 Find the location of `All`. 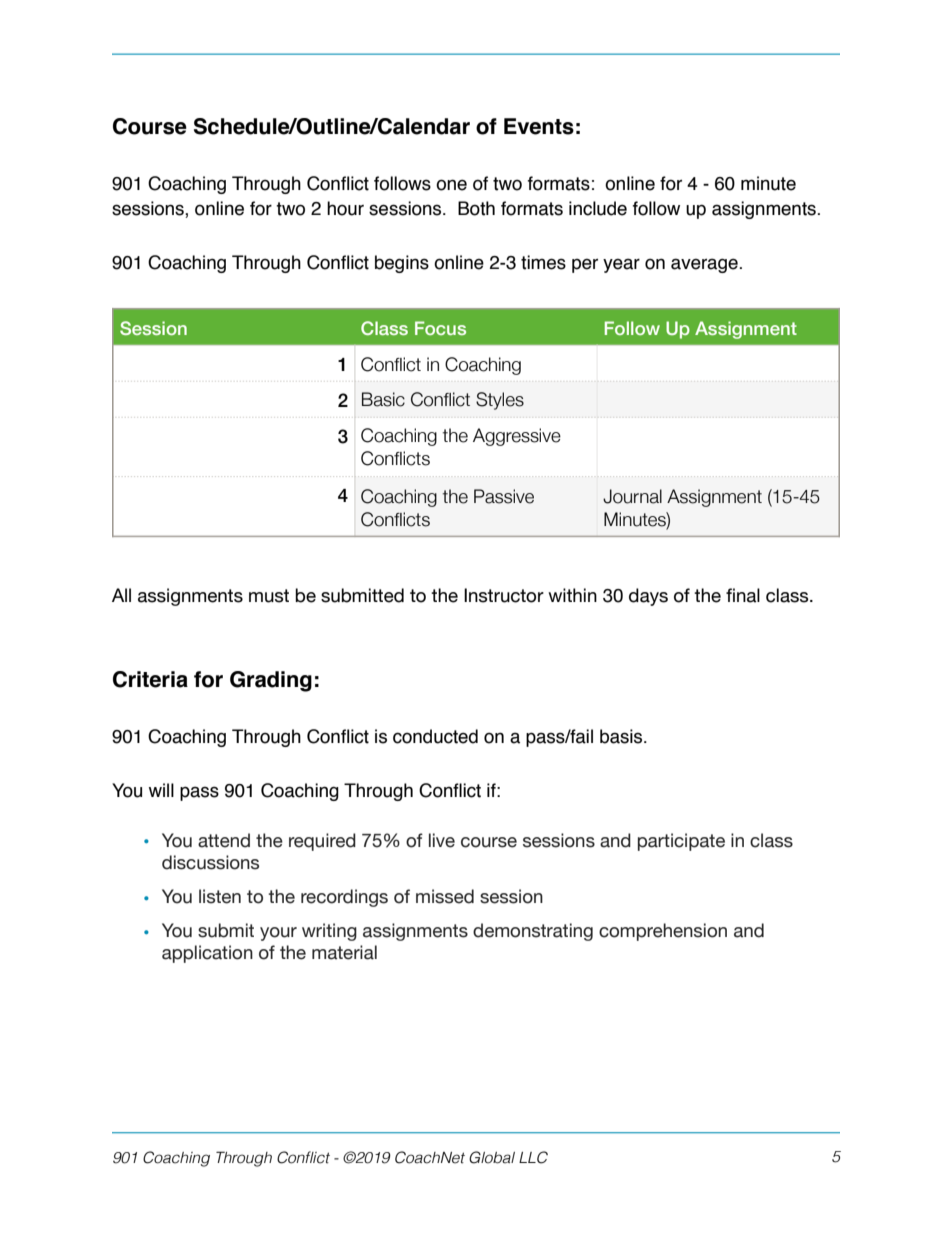

All is located at coordinates (121, 595).
